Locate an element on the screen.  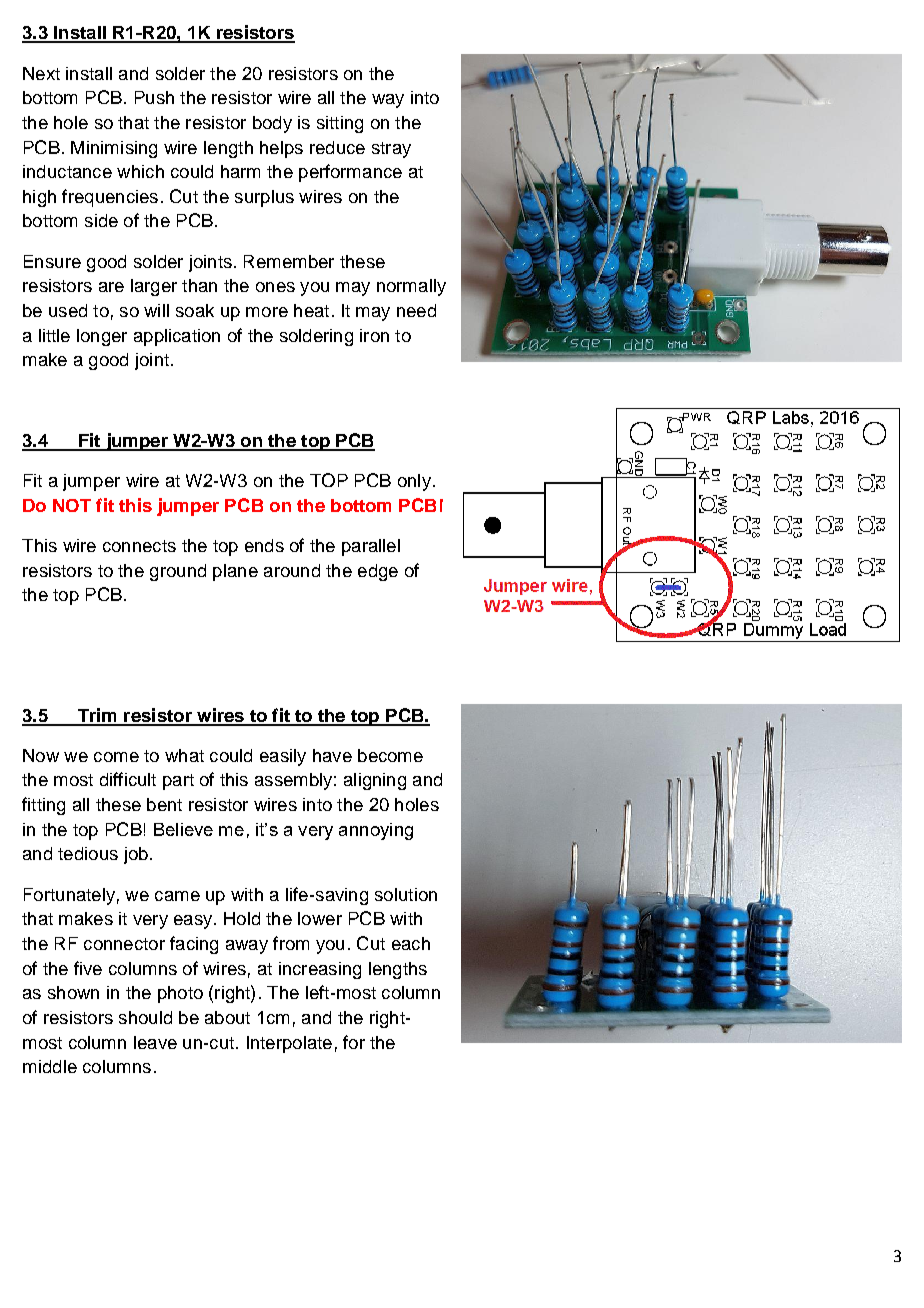
about is located at coordinates (227, 1017).
